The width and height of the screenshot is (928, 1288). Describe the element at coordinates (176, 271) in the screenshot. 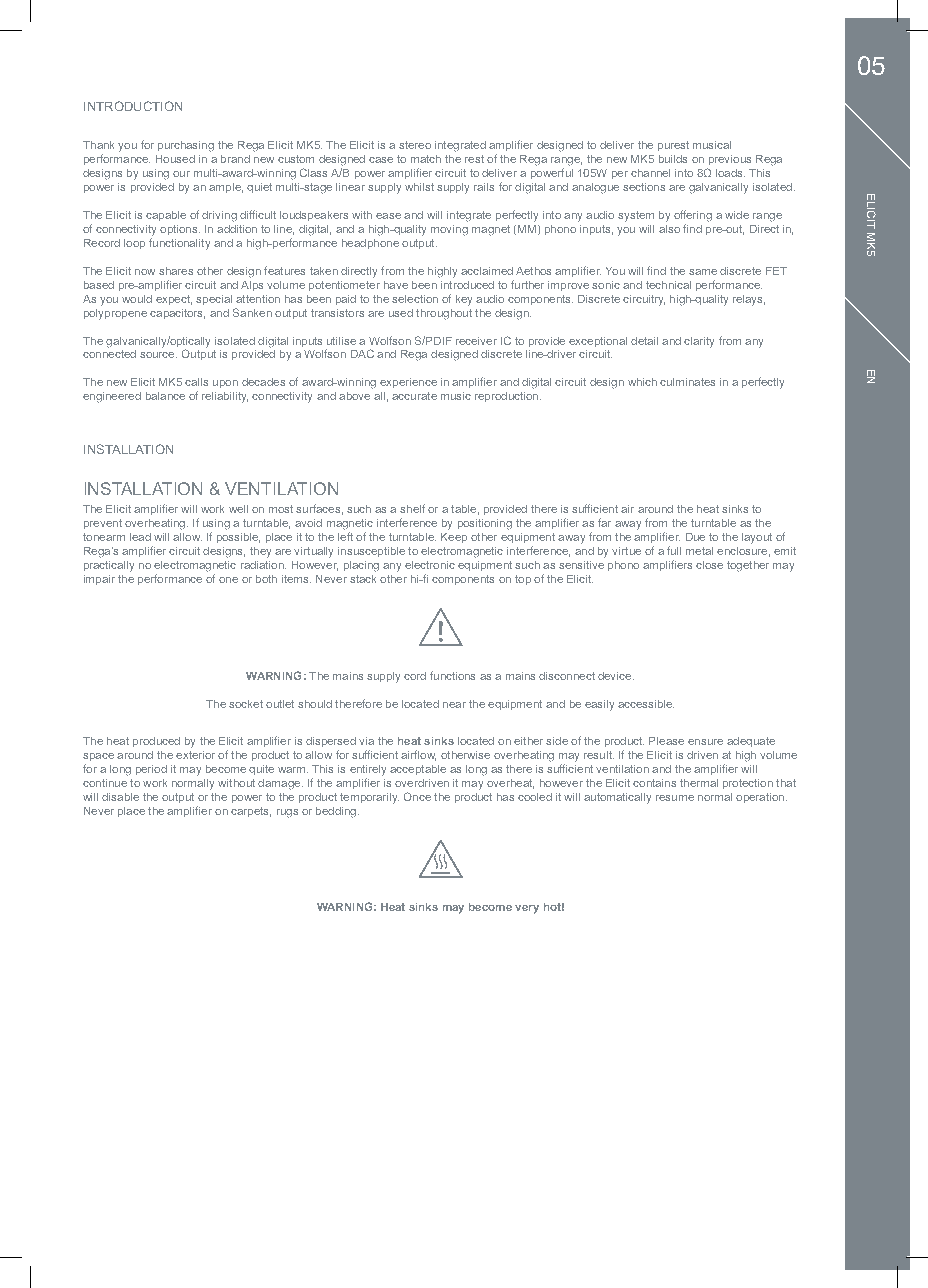

I see `shares` at that location.
